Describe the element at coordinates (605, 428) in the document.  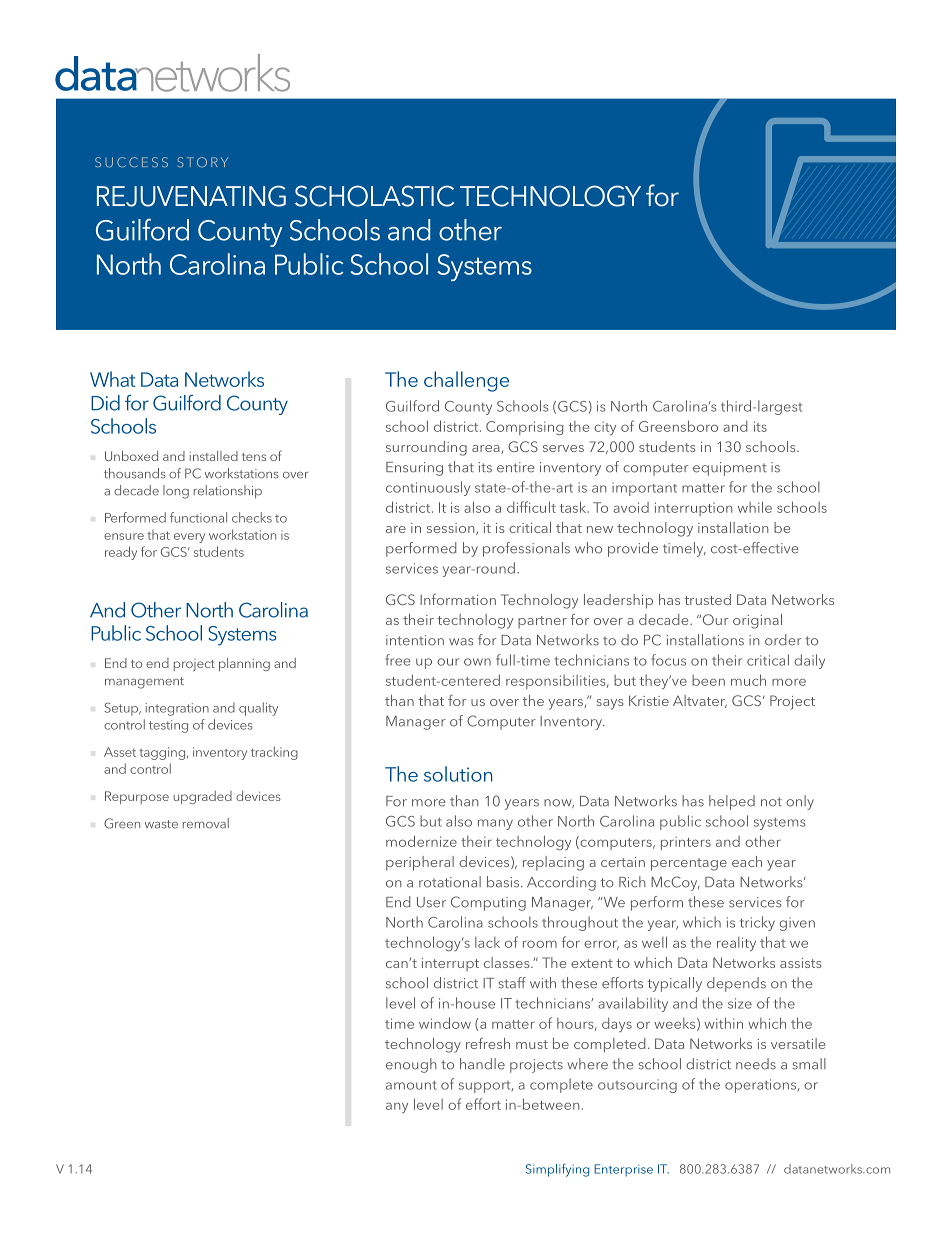
I see `city` at that location.
